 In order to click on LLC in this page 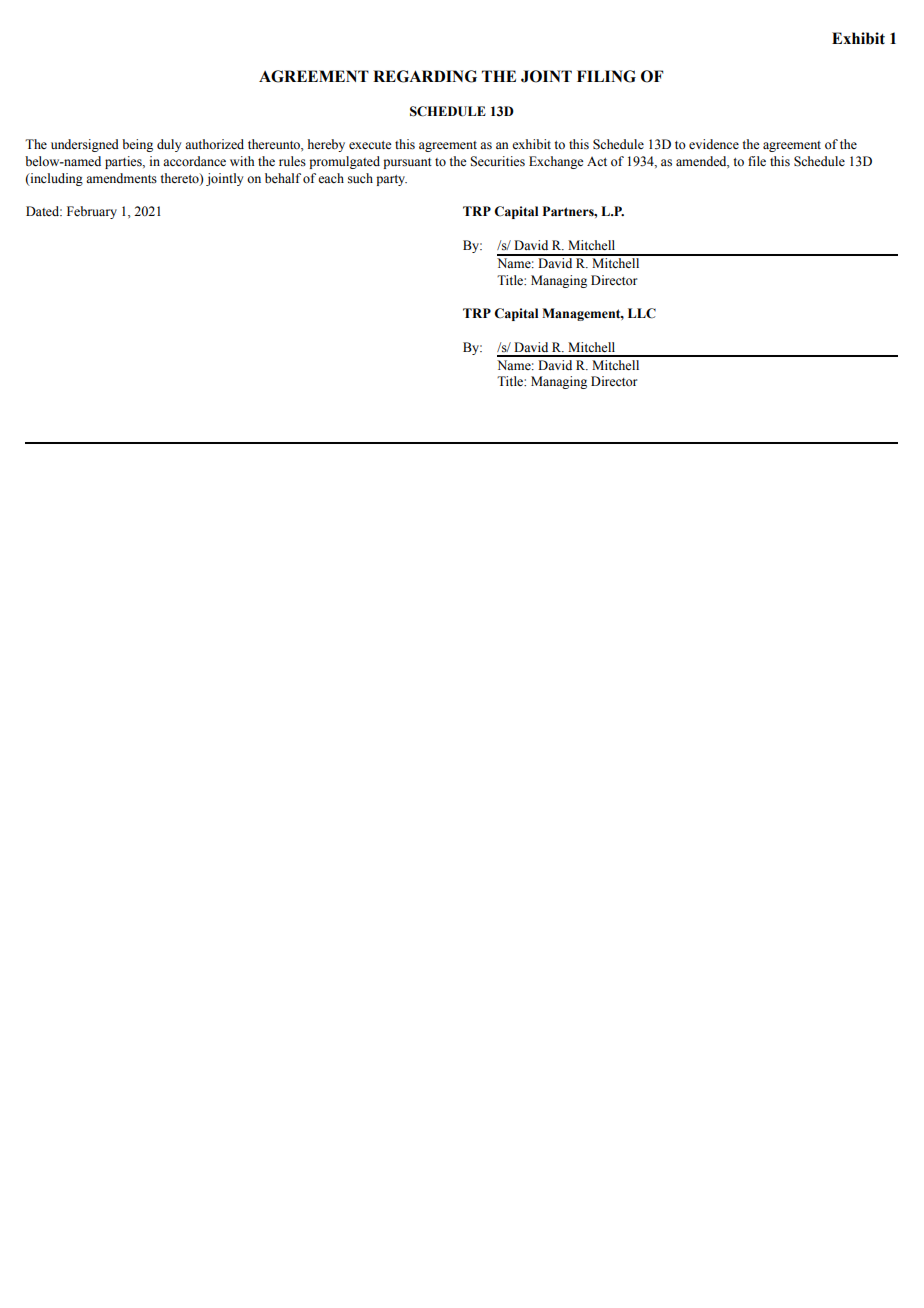, I will do `click(642, 313)`.
